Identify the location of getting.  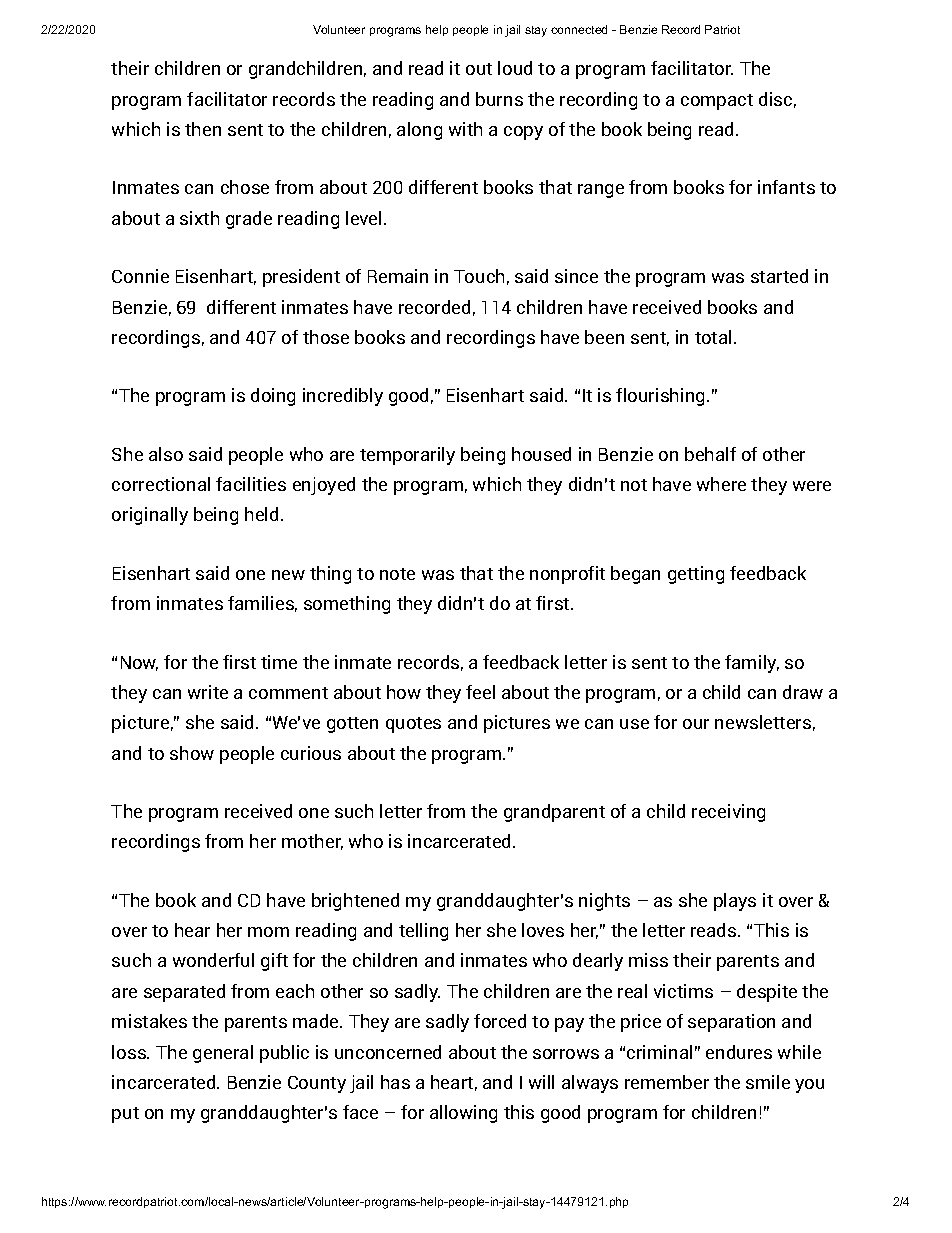
(696, 575).
